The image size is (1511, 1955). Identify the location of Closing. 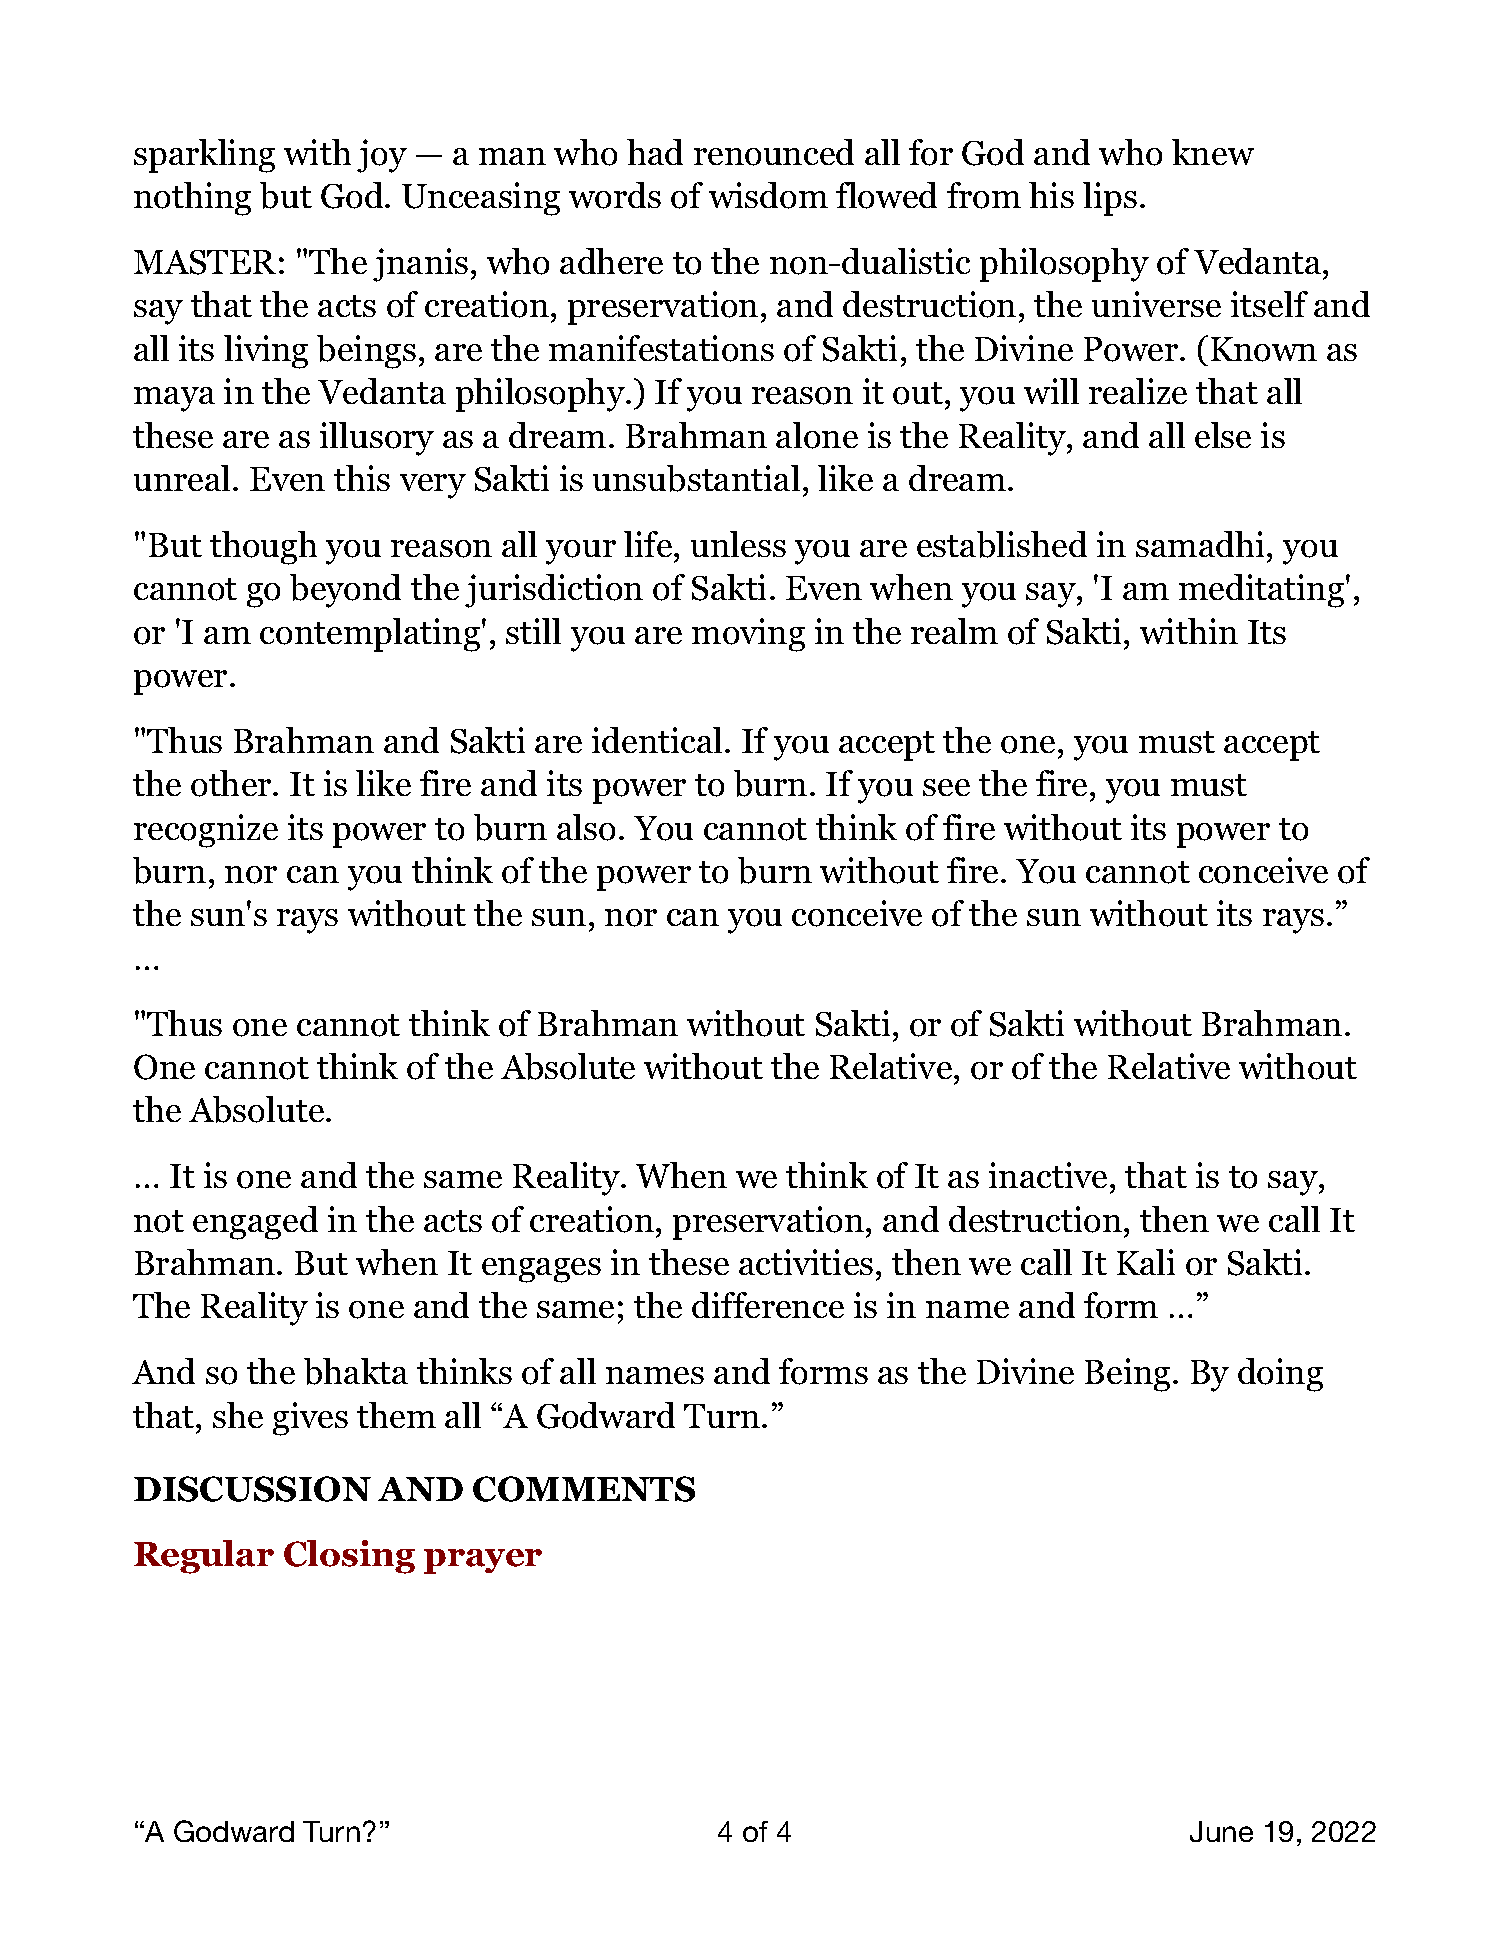
(349, 1557).
